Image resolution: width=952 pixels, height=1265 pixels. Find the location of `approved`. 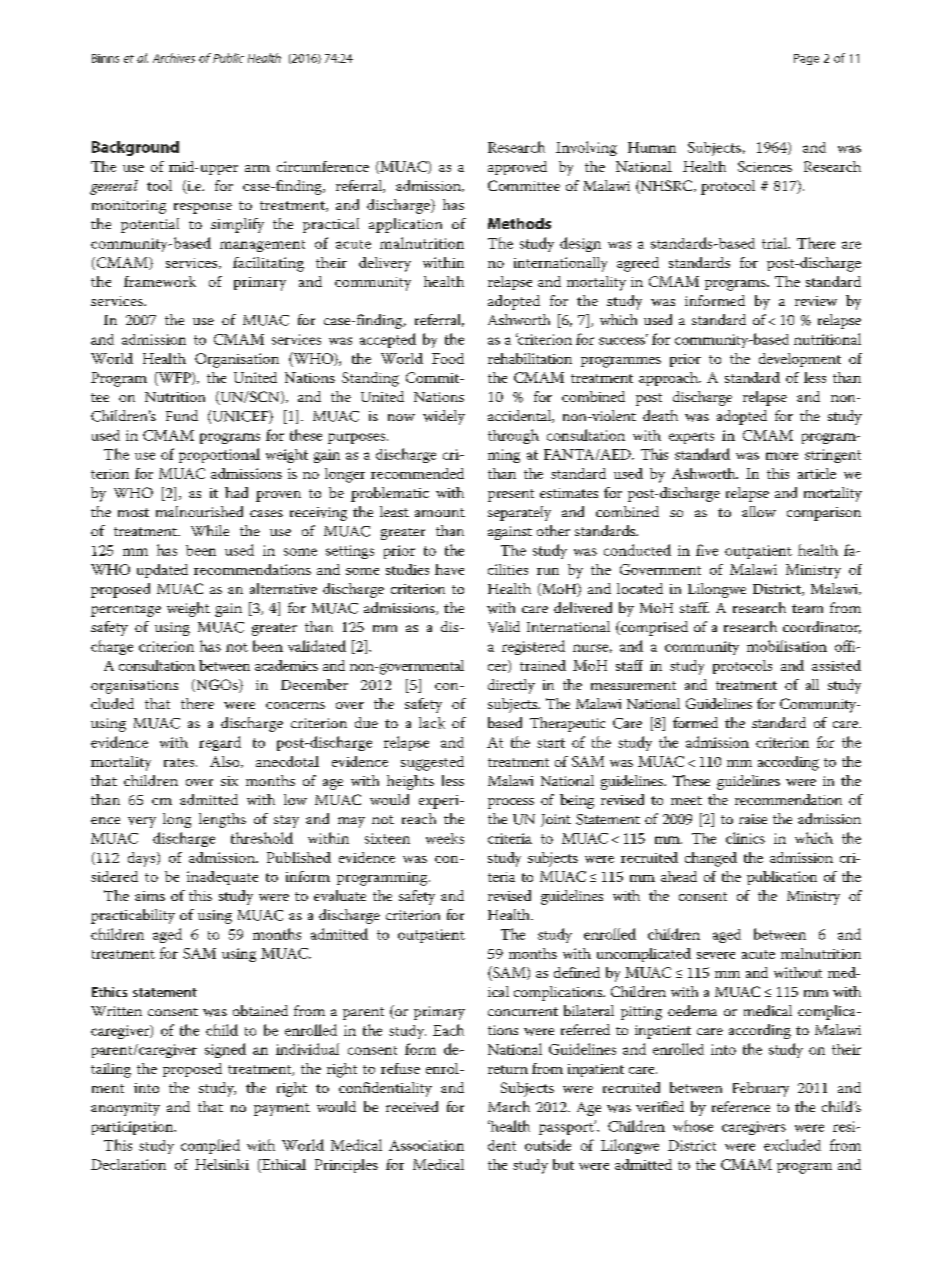

approved is located at coordinates (517, 168).
